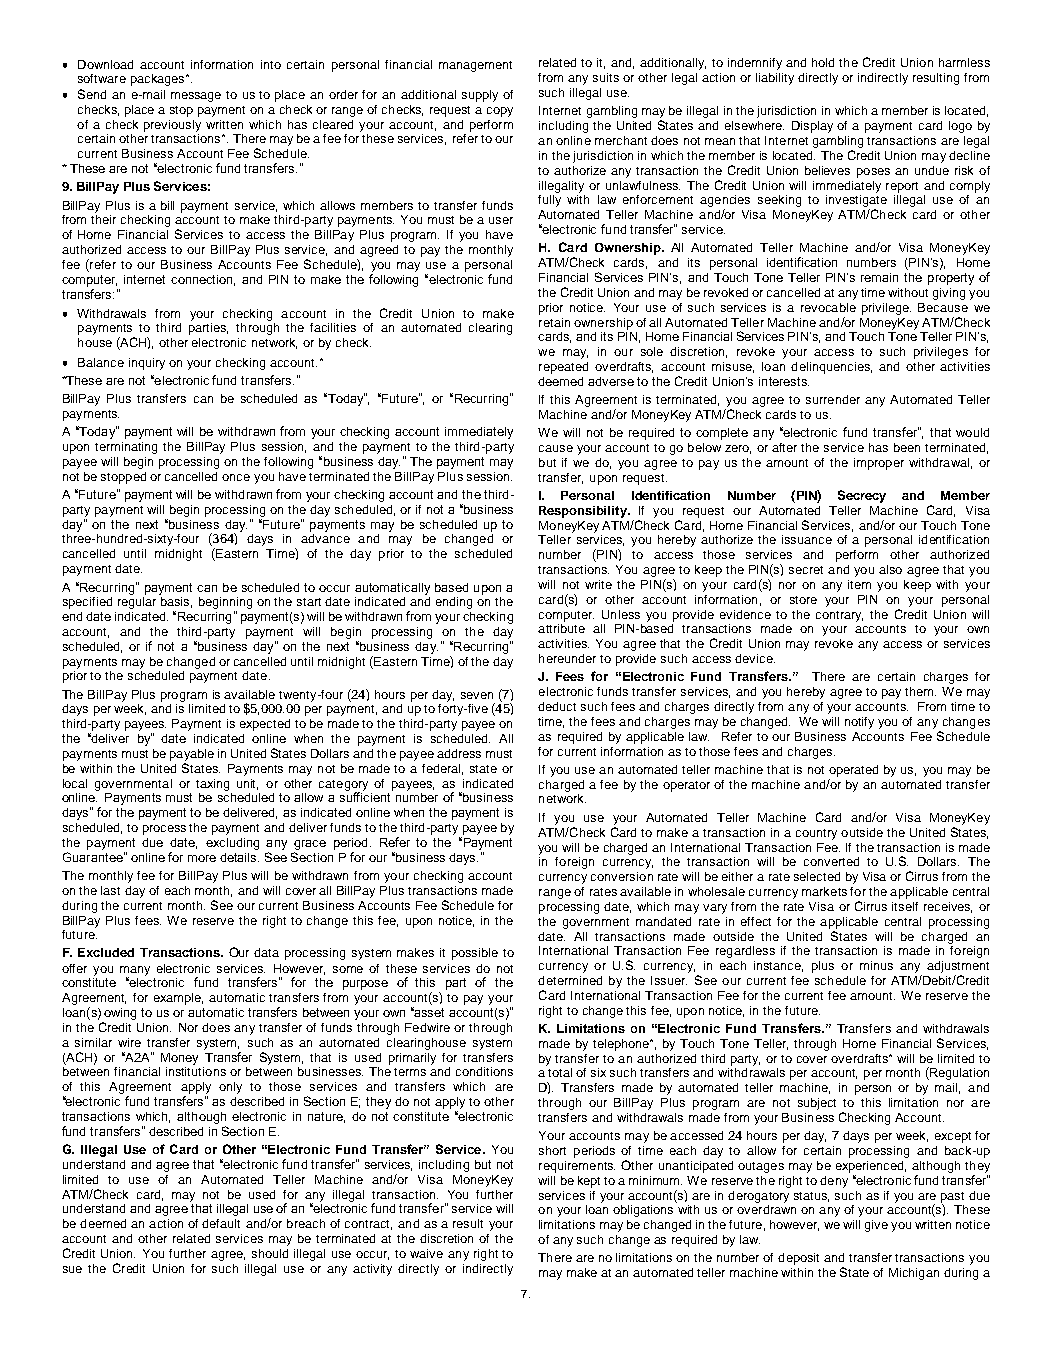 Image resolution: width=1052 pixels, height=1362 pixels. Describe the element at coordinates (137, 601) in the screenshot. I see `regular` at that location.
